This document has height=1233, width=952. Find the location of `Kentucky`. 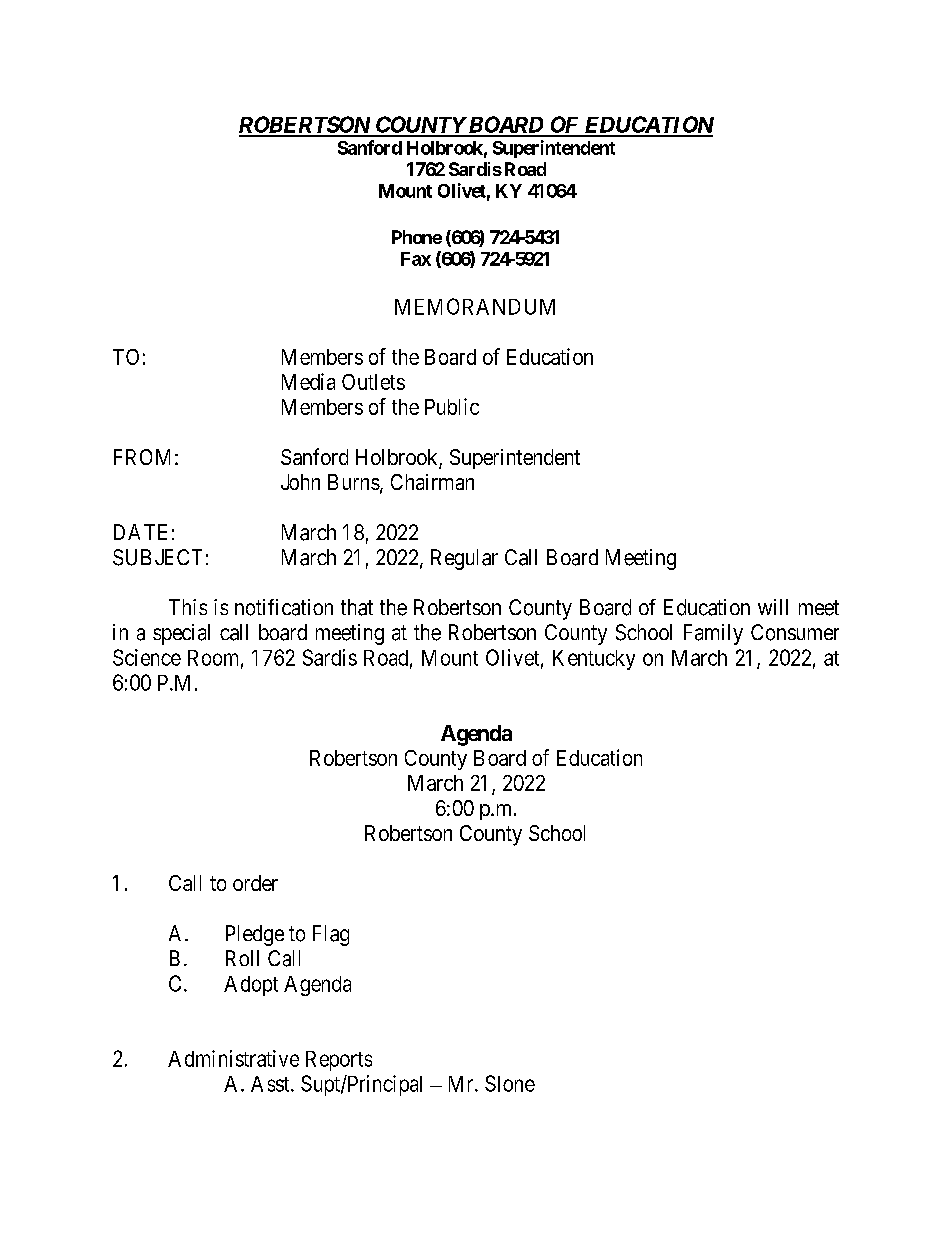

Kentucky is located at coordinates (594, 660).
